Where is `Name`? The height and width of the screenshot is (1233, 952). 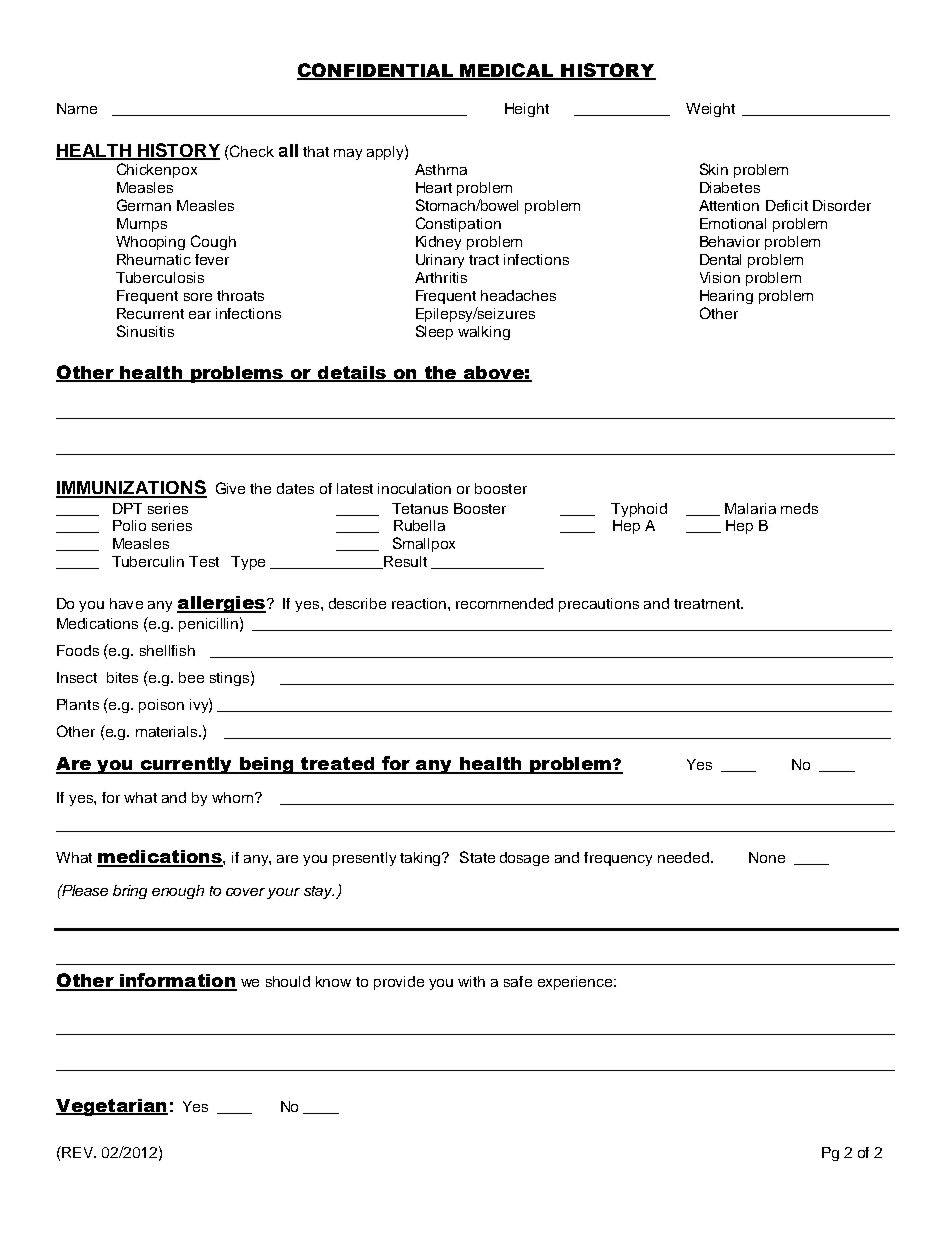
Name is located at coordinates (77, 108).
